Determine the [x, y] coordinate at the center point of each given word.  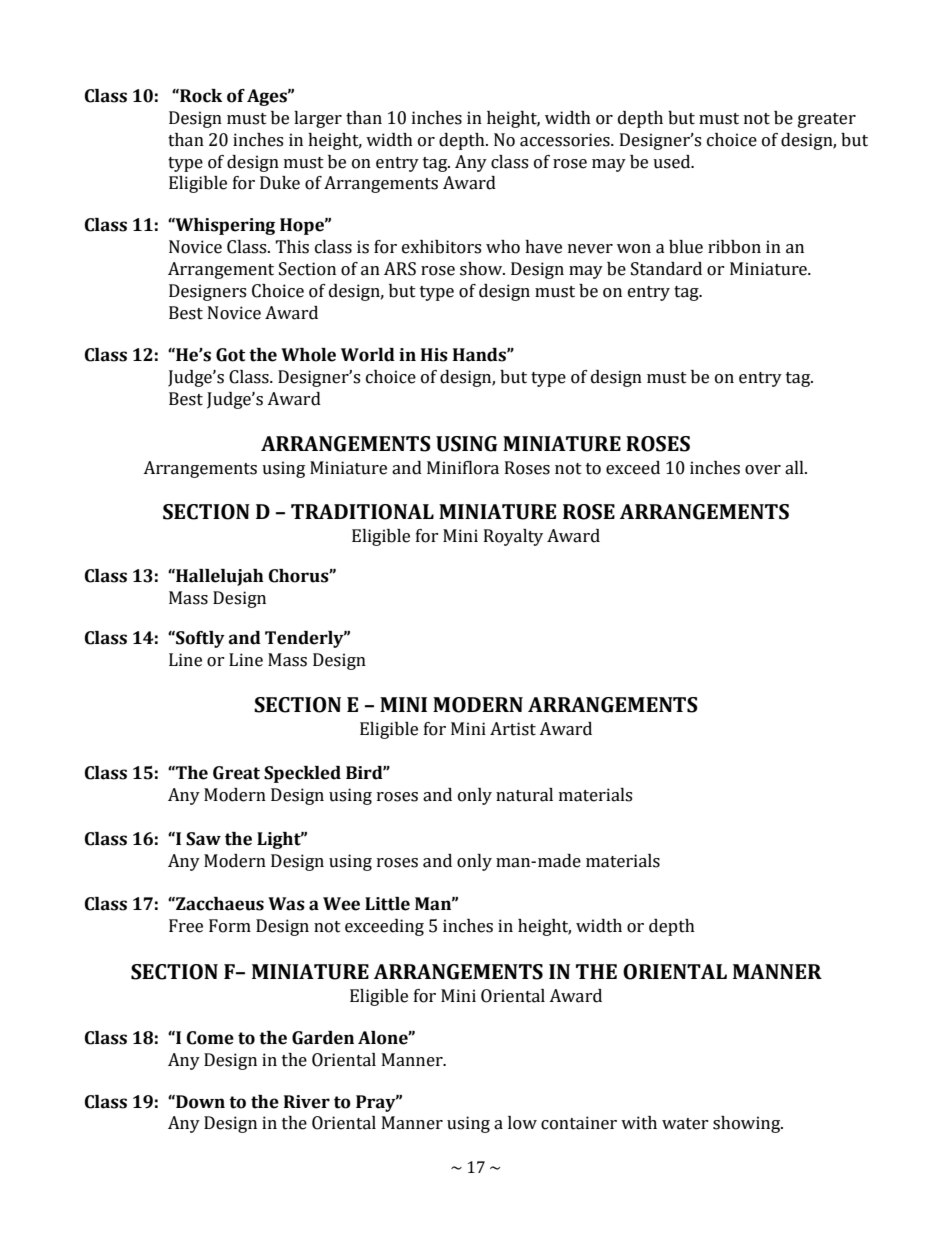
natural [524, 795]
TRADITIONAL [362, 512]
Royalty [513, 537]
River [307, 1102]
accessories [566, 140]
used [673, 162]
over [763, 470]
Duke [280, 183]
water [685, 1124]
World [368, 355]
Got [230, 355]
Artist [513, 729]
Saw [203, 839]
